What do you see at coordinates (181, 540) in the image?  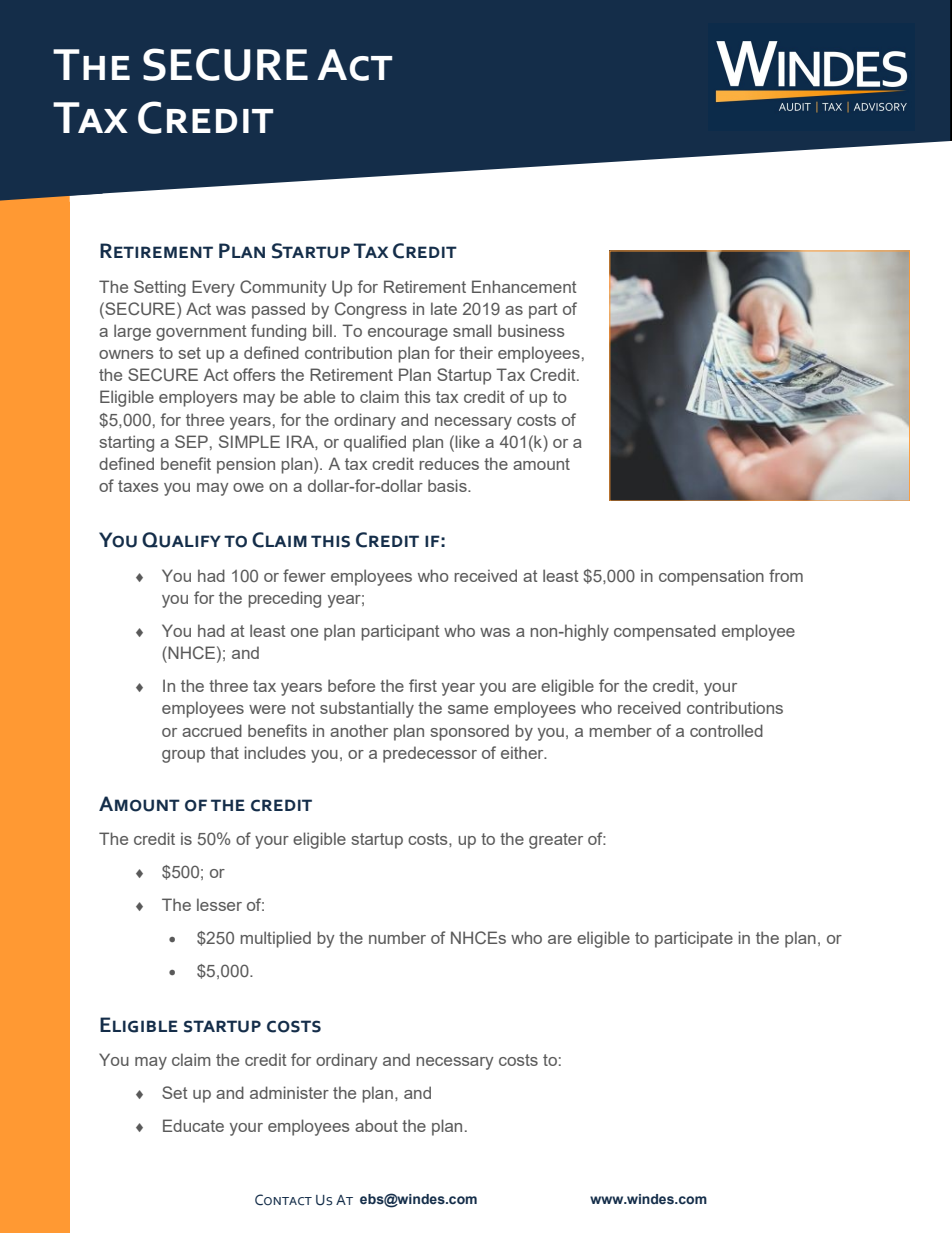 I see `Qualify` at bounding box center [181, 540].
